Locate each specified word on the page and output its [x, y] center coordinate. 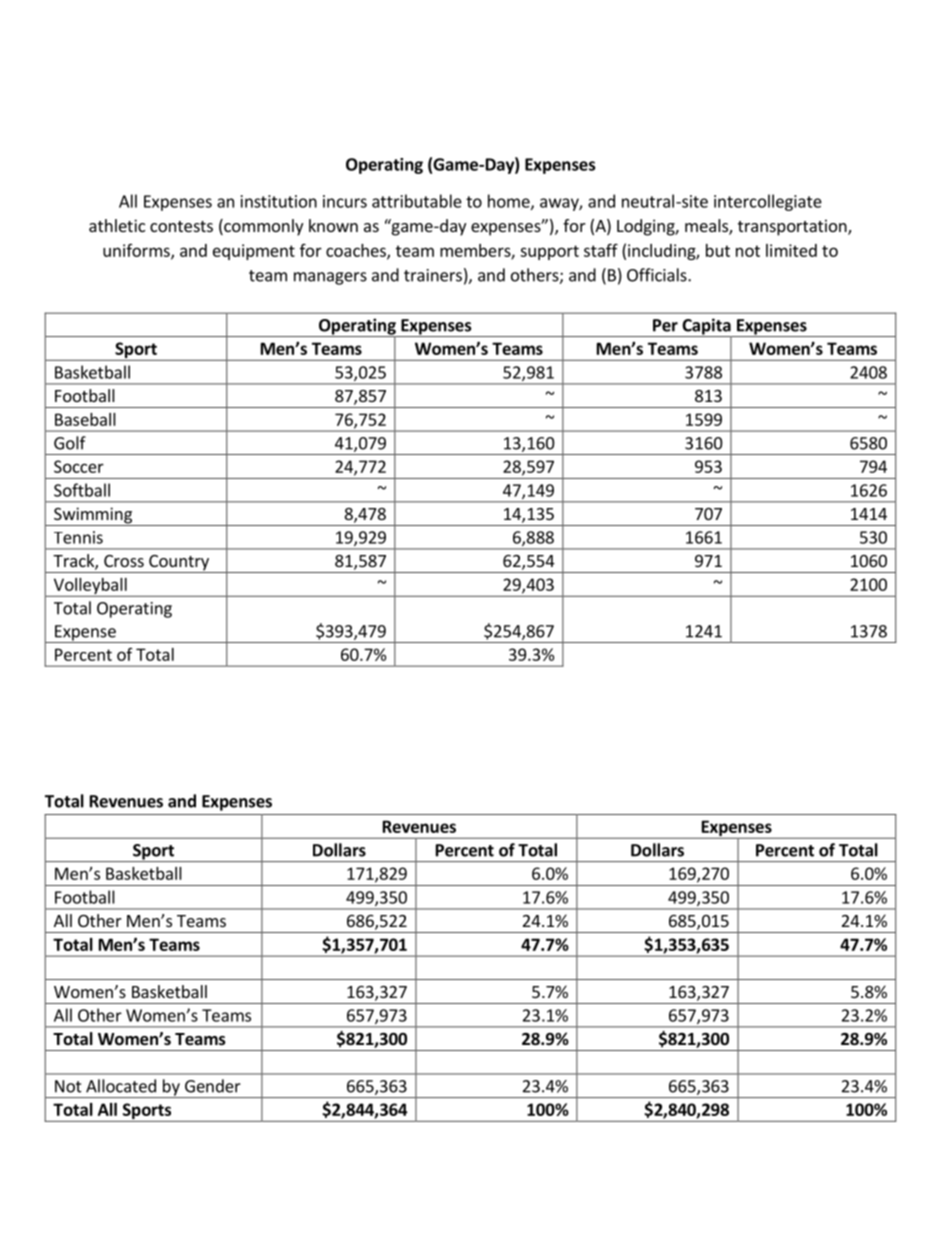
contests [181, 226]
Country [179, 564]
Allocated [121, 1086]
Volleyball [90, 587]
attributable [417, 201]
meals [707, 227]
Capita [706, 327]
